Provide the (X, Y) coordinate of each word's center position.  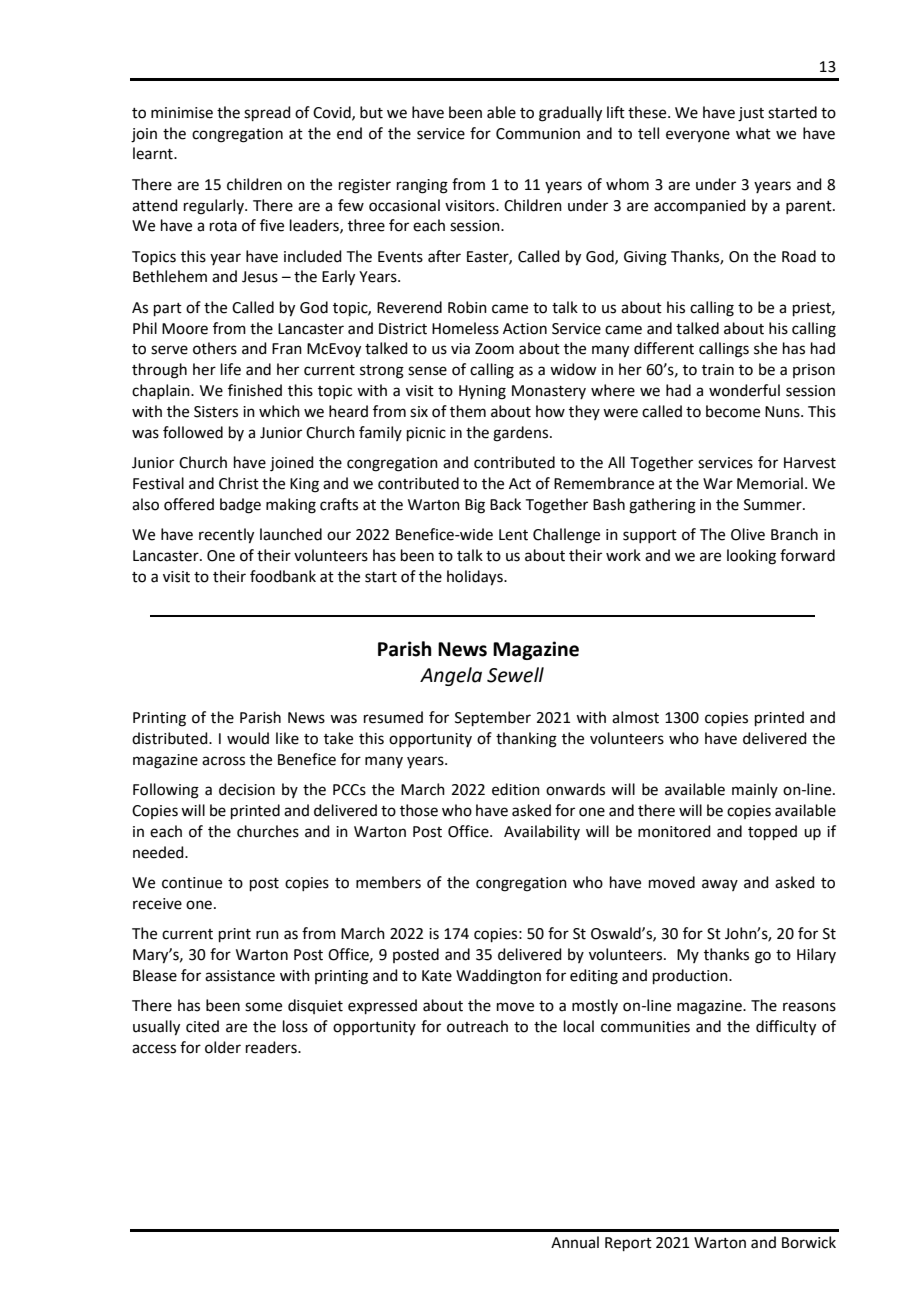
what (753, 133)
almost (635, 717)
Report (628, 1244)
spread (267, 113)
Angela (451, 676)
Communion (538, 134)
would (248, 738)
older (223, 1047)
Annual (575, 1242)
